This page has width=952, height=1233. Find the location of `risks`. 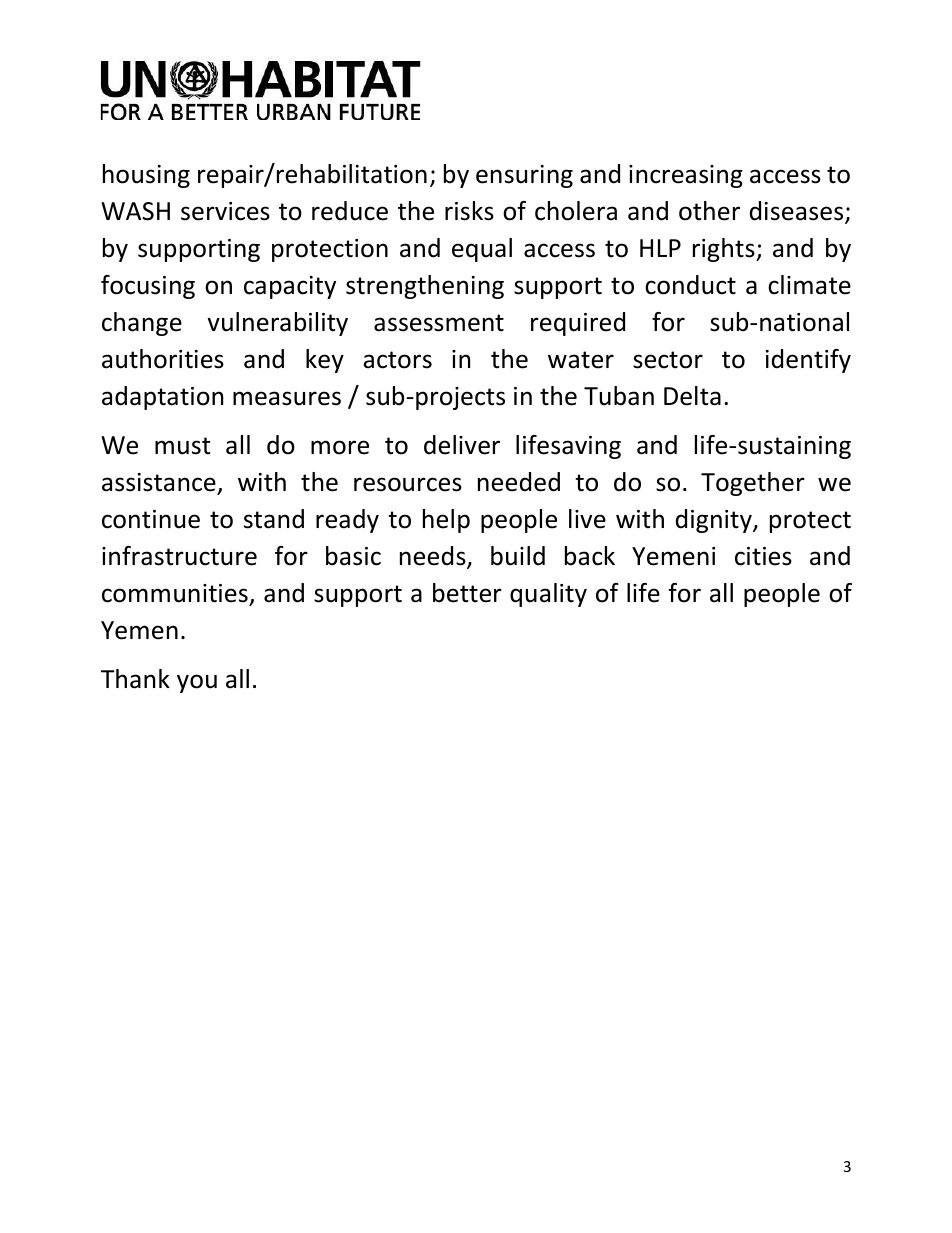

risks is located at coordinates (469, 211).
